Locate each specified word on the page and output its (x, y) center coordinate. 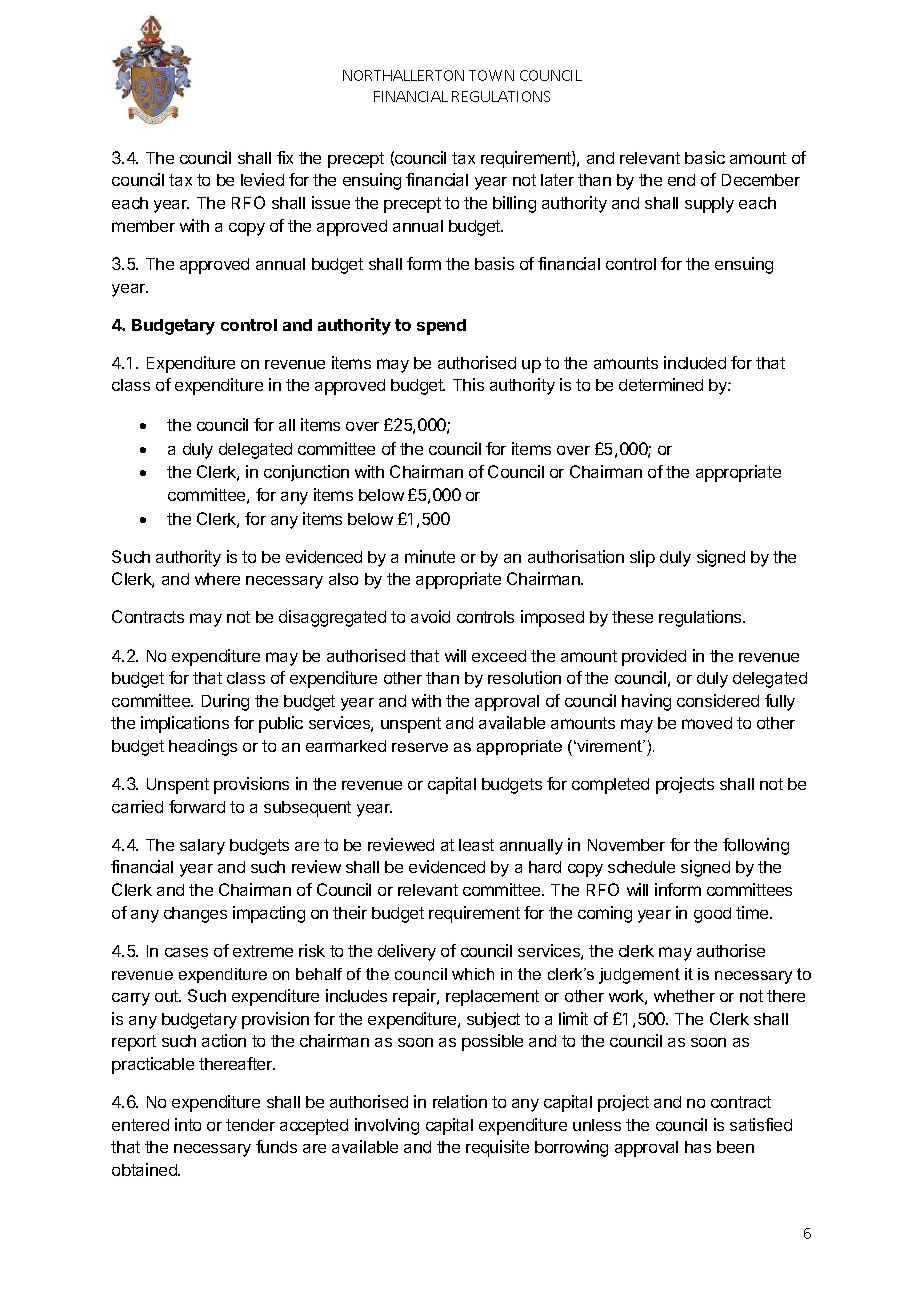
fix (285, 157)
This (468, 384)
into (188, 1124)
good (712, 915)
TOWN (491, 75)
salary (202, 847)
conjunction (306, 473)
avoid (430, 616)
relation (460, 1101)
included (695, 362)
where (217, 579)
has (698, 1147)
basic (705, 157)
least (476, 845)
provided (654, 657)
